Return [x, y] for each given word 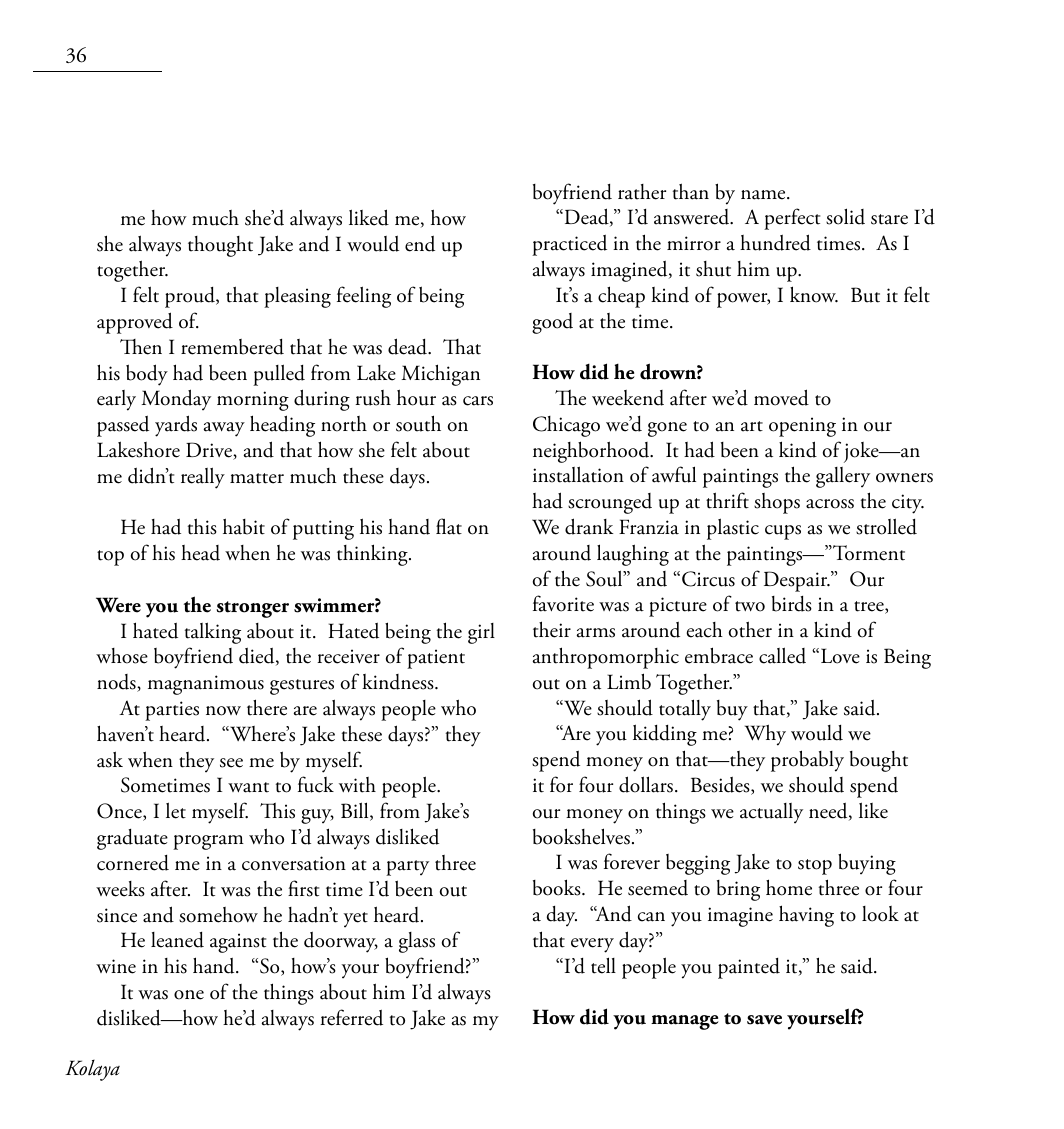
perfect [792, 219]
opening [802, 427]
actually [771, 813]
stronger [253, 609]
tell [603, 965]
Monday [176, 399]
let [176, 810]
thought [220, 246]
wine [116, 966]
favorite [563, 603]
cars [478, 401]
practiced [569, 245]
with [357, 785]
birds [792, 604]
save [764, 1020]
